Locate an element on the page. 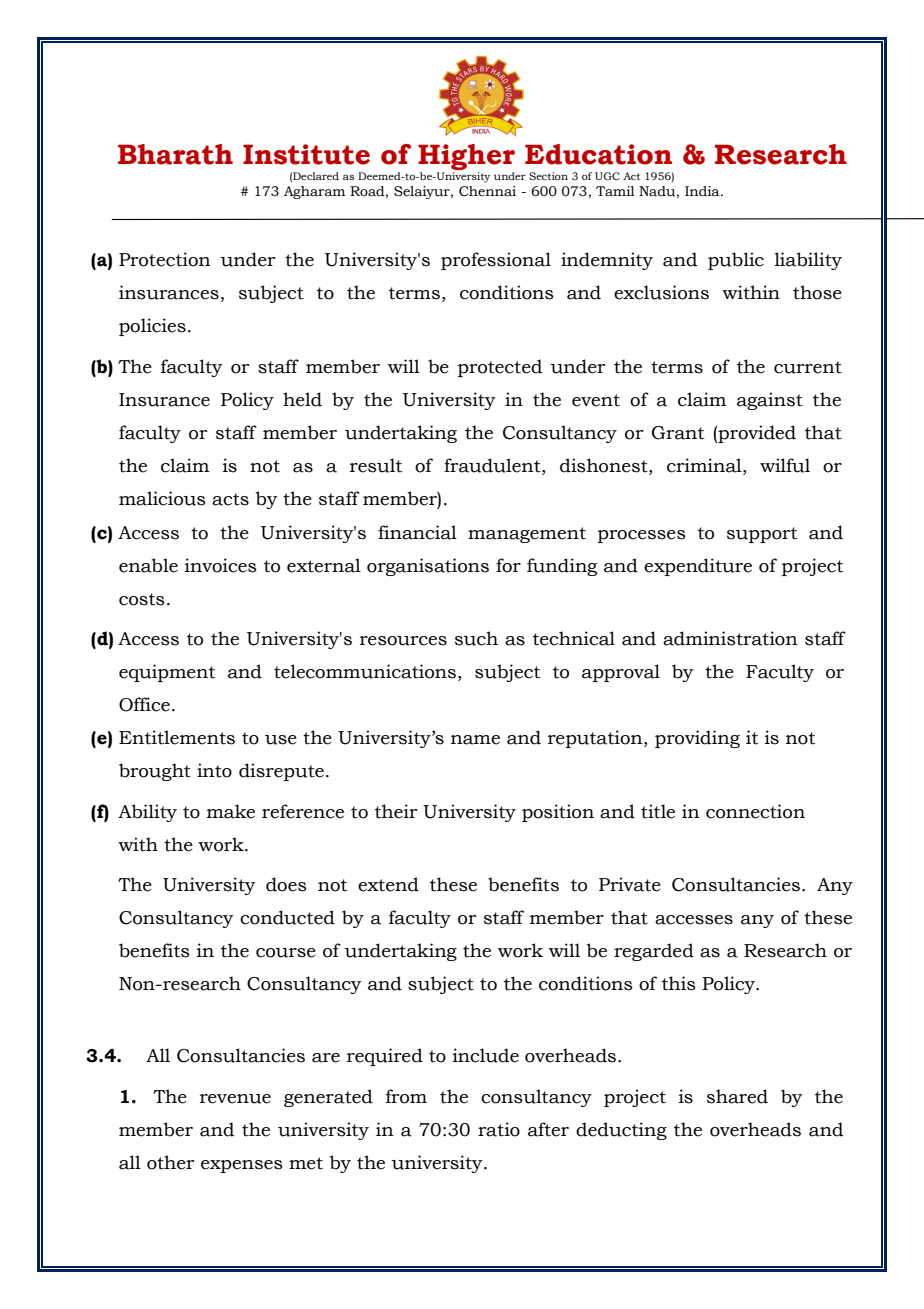 This image has width=924, height=1309. fraudulent is located at coordinates (493, 465).
